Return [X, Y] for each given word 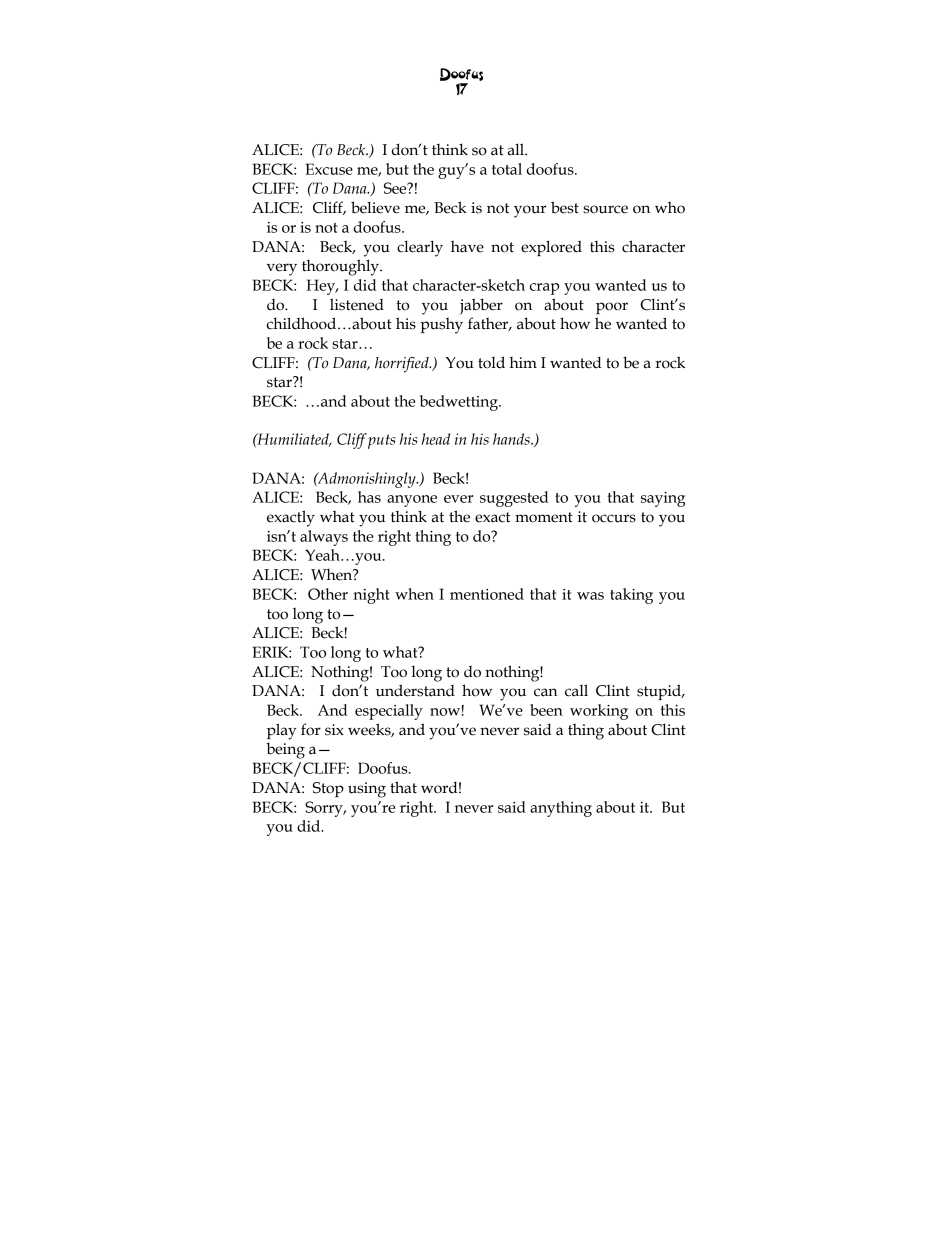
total [507, 169]
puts [381, 441]
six [334, 730]
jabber [481, 306]
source [605, 209]
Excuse [329, 169]
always [324, 538]
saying [663, 499]
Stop [328, 789]
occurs [614, 518]
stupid [660, 692]
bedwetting [460, 403]
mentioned [487, 594]
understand [415, 690]
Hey [321, 287]
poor [612, 308]
